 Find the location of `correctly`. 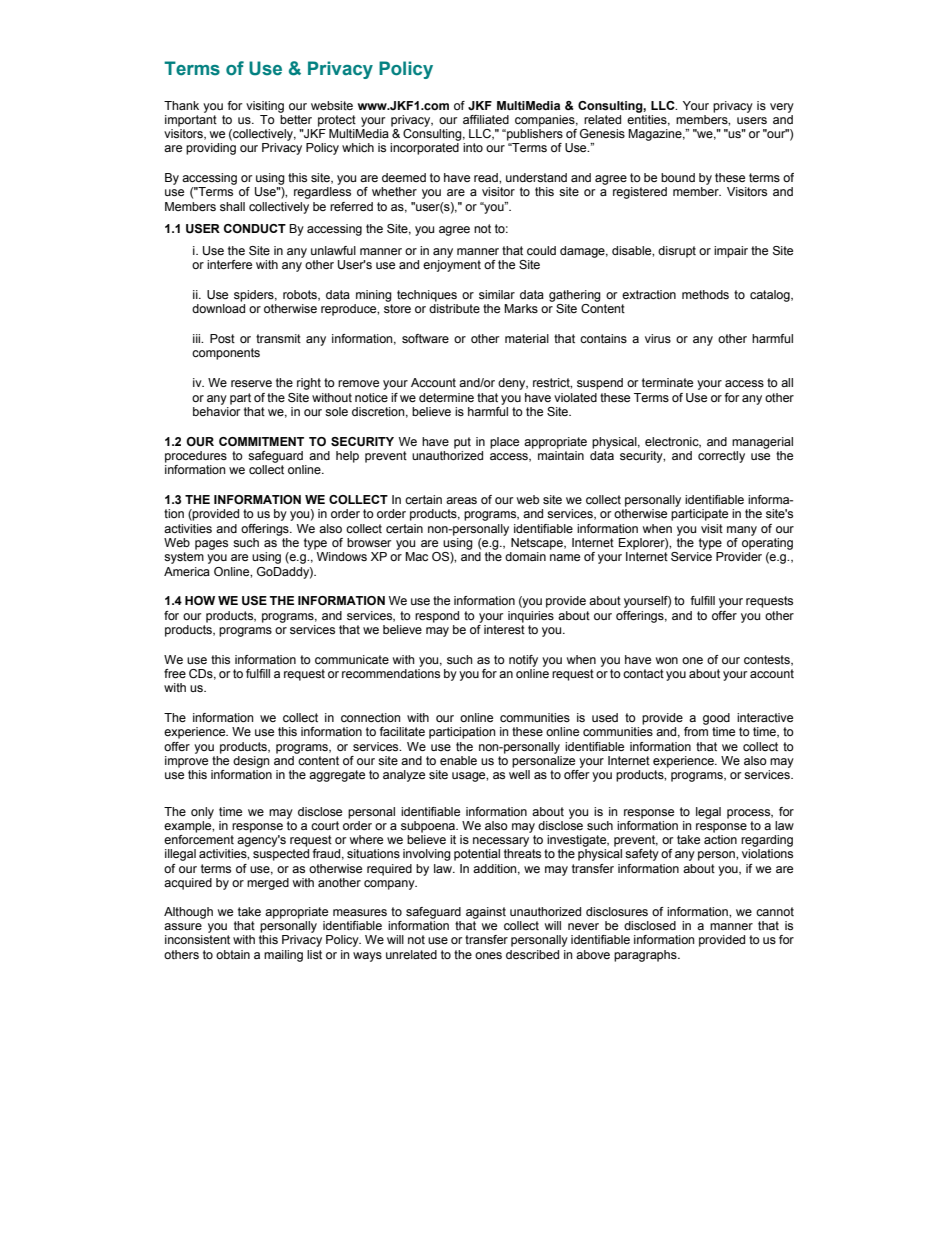

correctly is located at coordinates (721, 457).
